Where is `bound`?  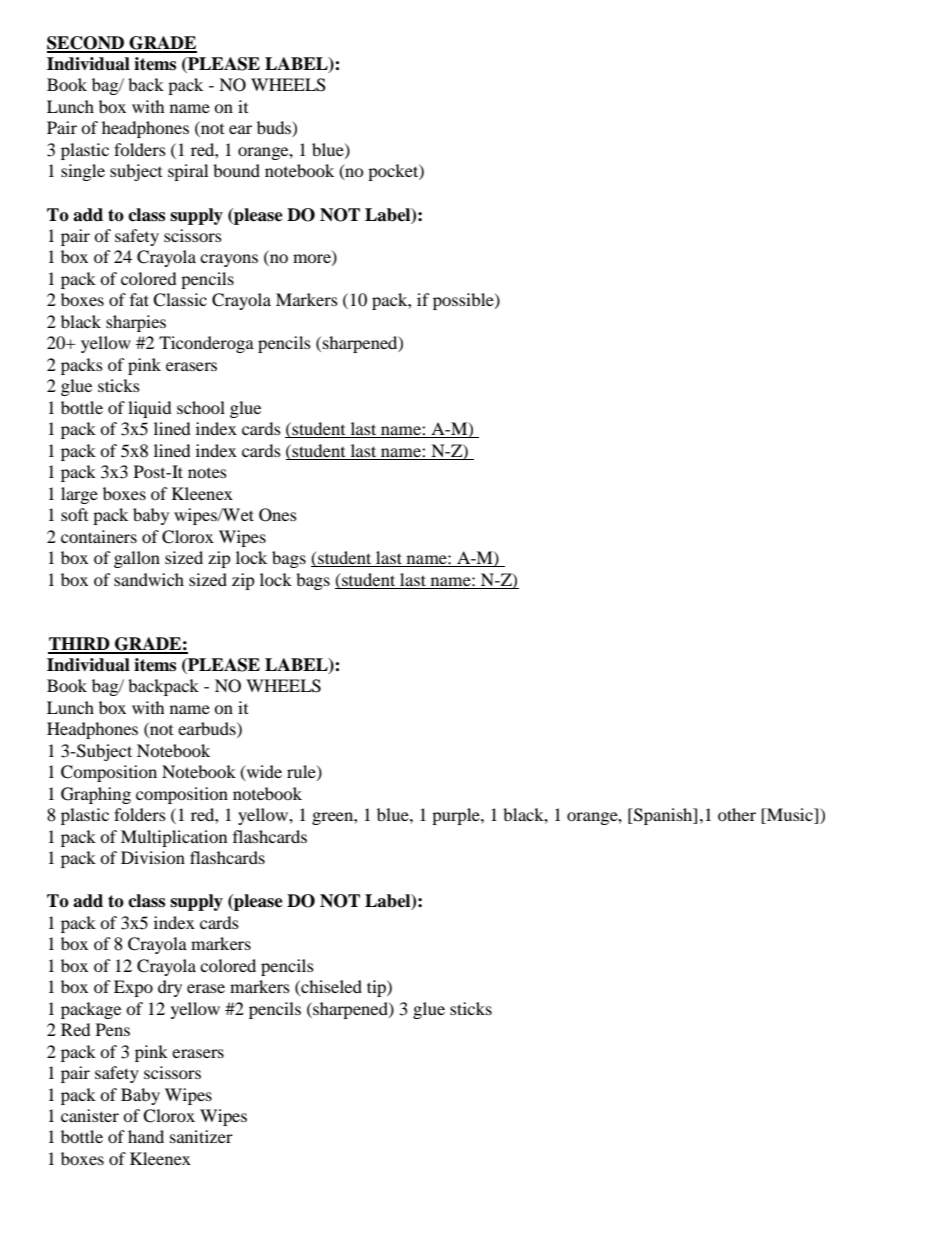
bound is located at coordinates (236, 170).
